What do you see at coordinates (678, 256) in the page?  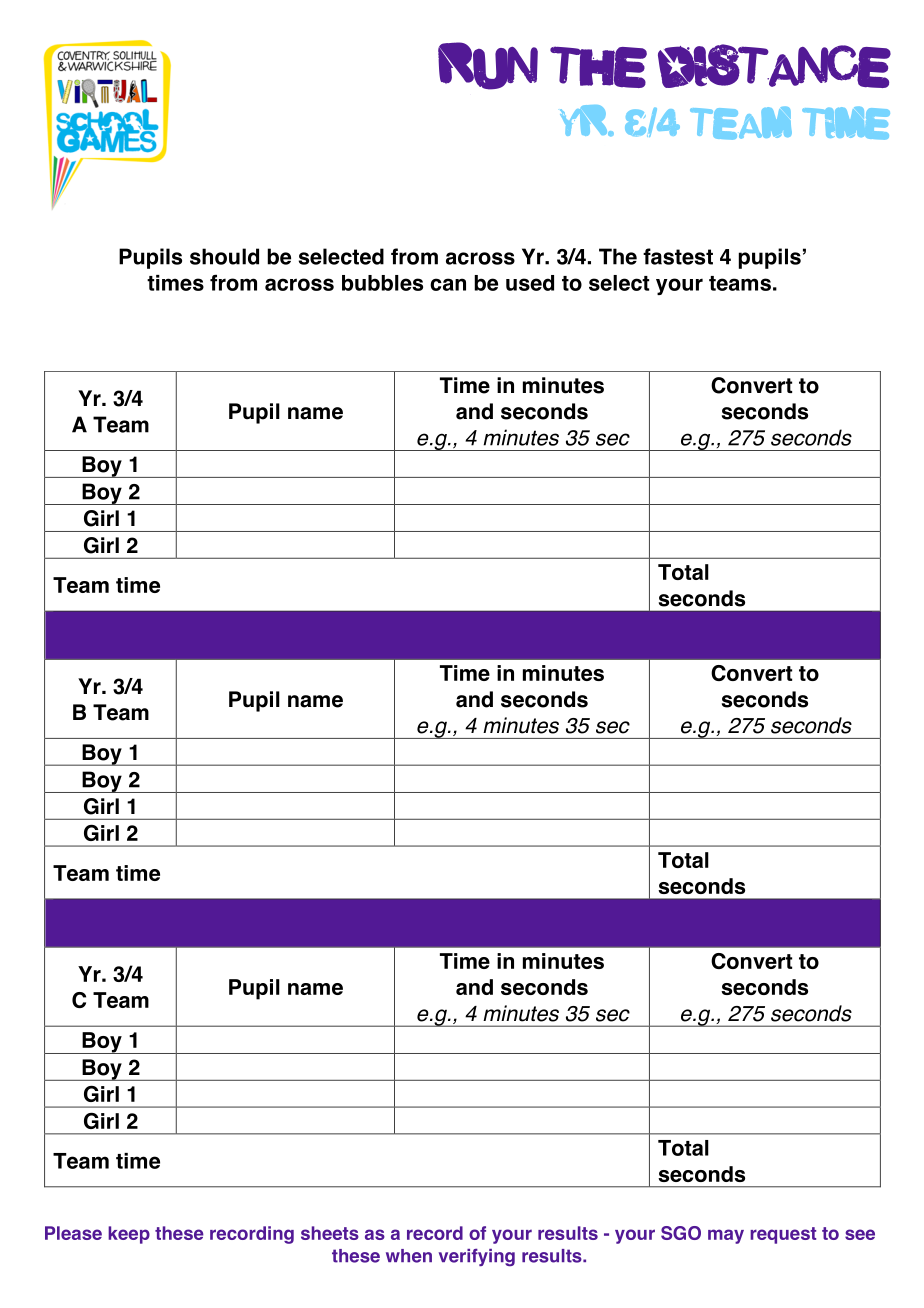 I see `fastest` at bounding box center [678, 256].
